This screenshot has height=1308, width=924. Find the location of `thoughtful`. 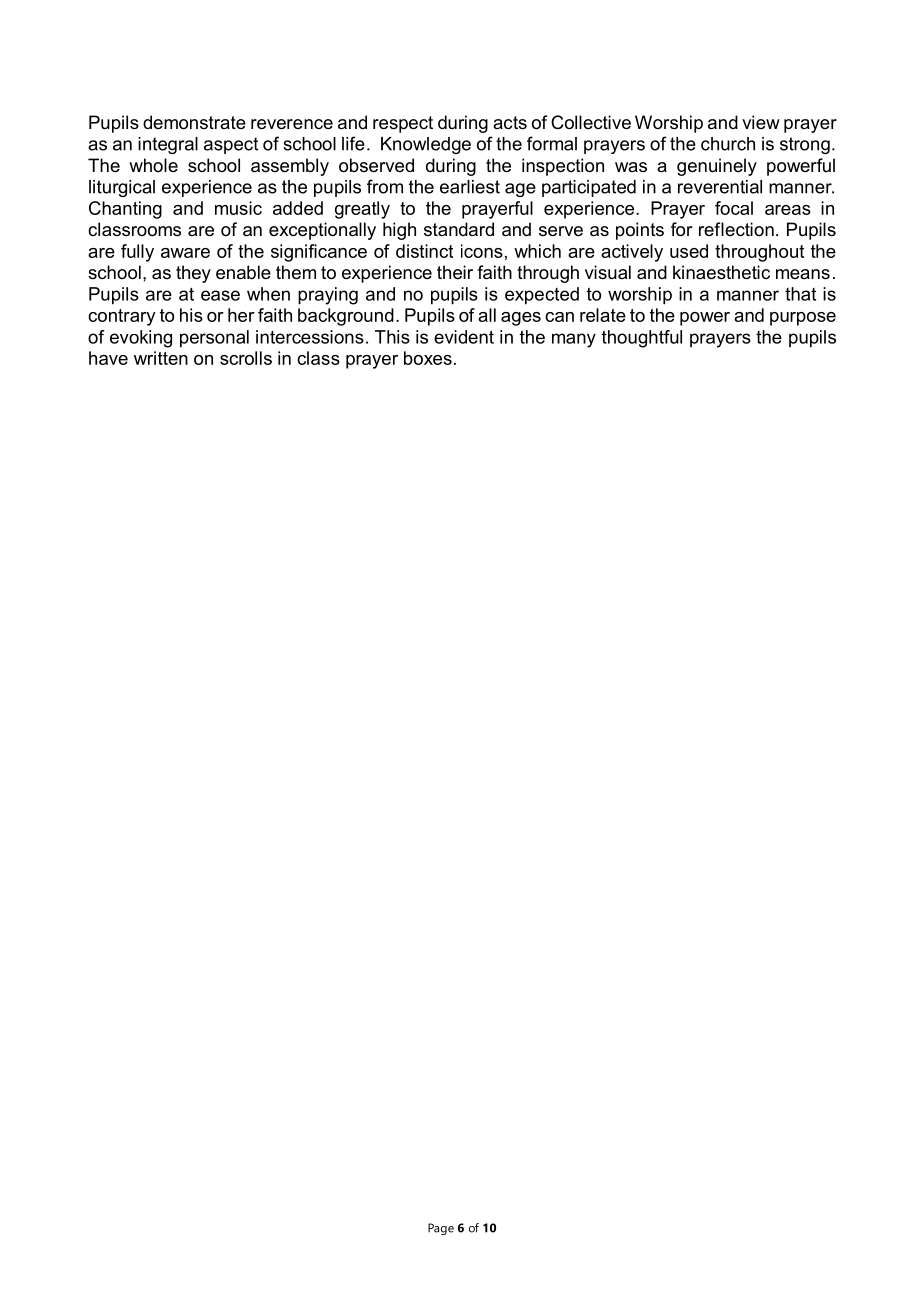

thoughtful is located at coordinates (642, 339).
